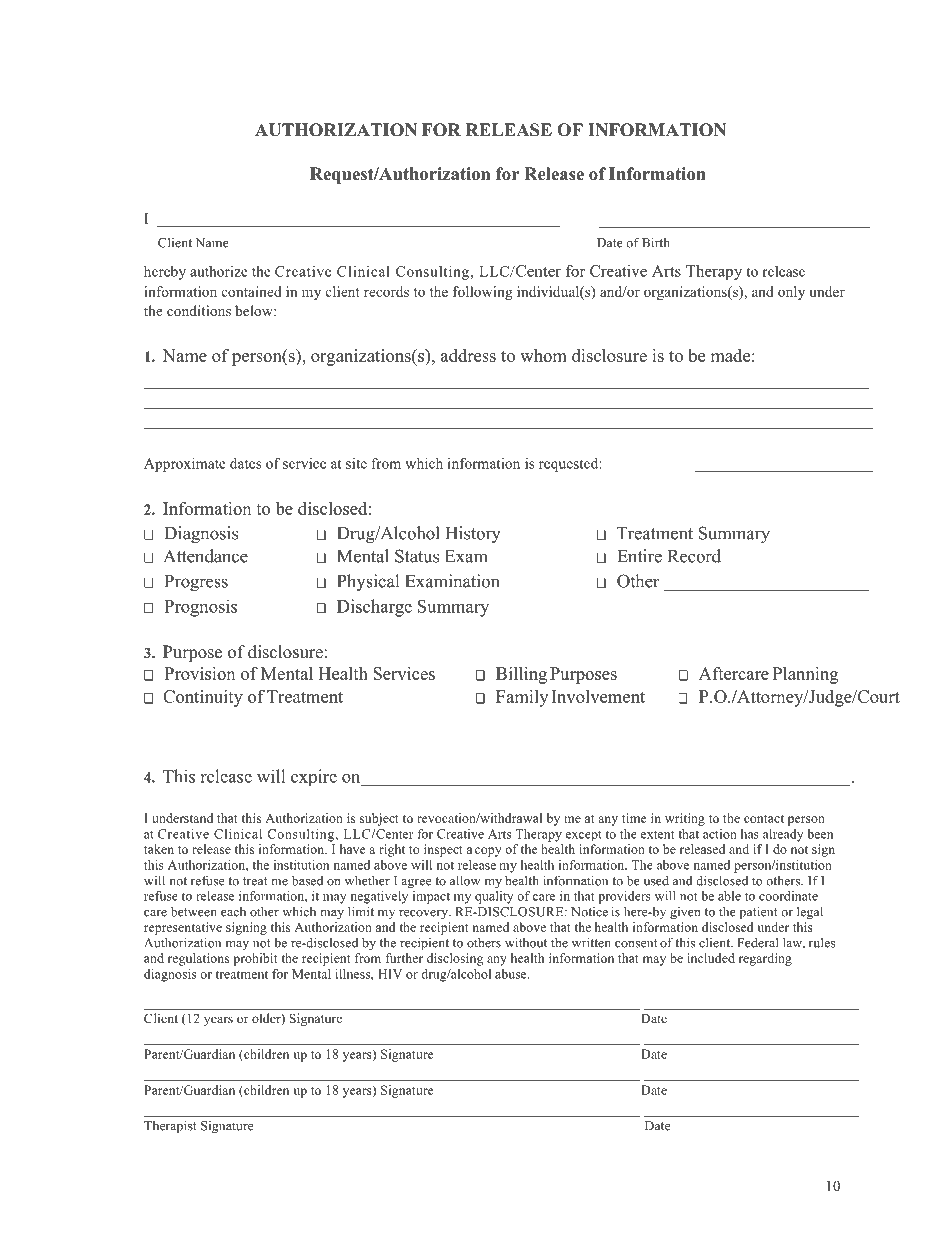 This page has height=1233, width=952. I want to click on Planning, so click(805, 675).
